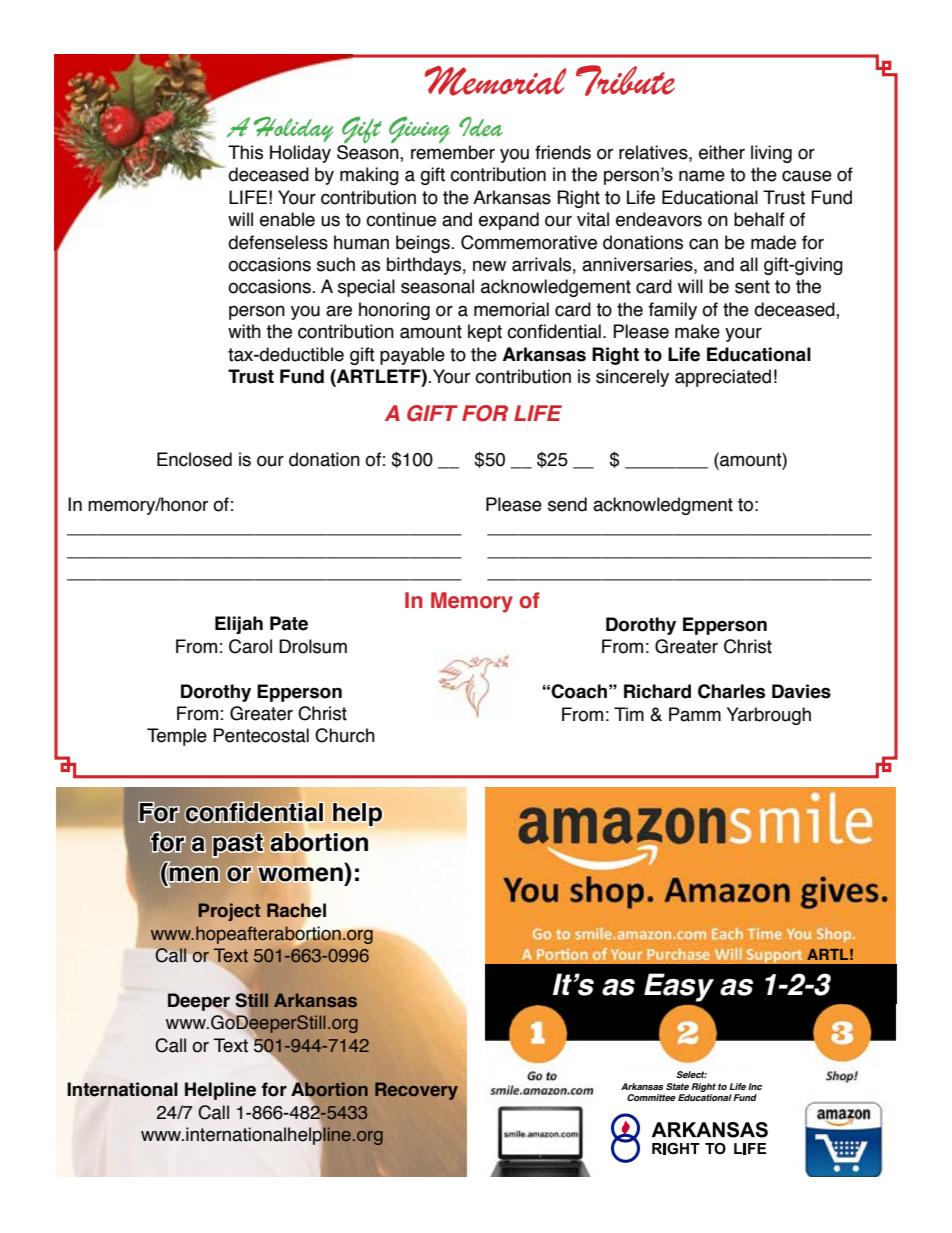 This page has height=1233, width=952. Describe the element at coordinates (651, 1097) in the page. I see `Committee` at that location.
